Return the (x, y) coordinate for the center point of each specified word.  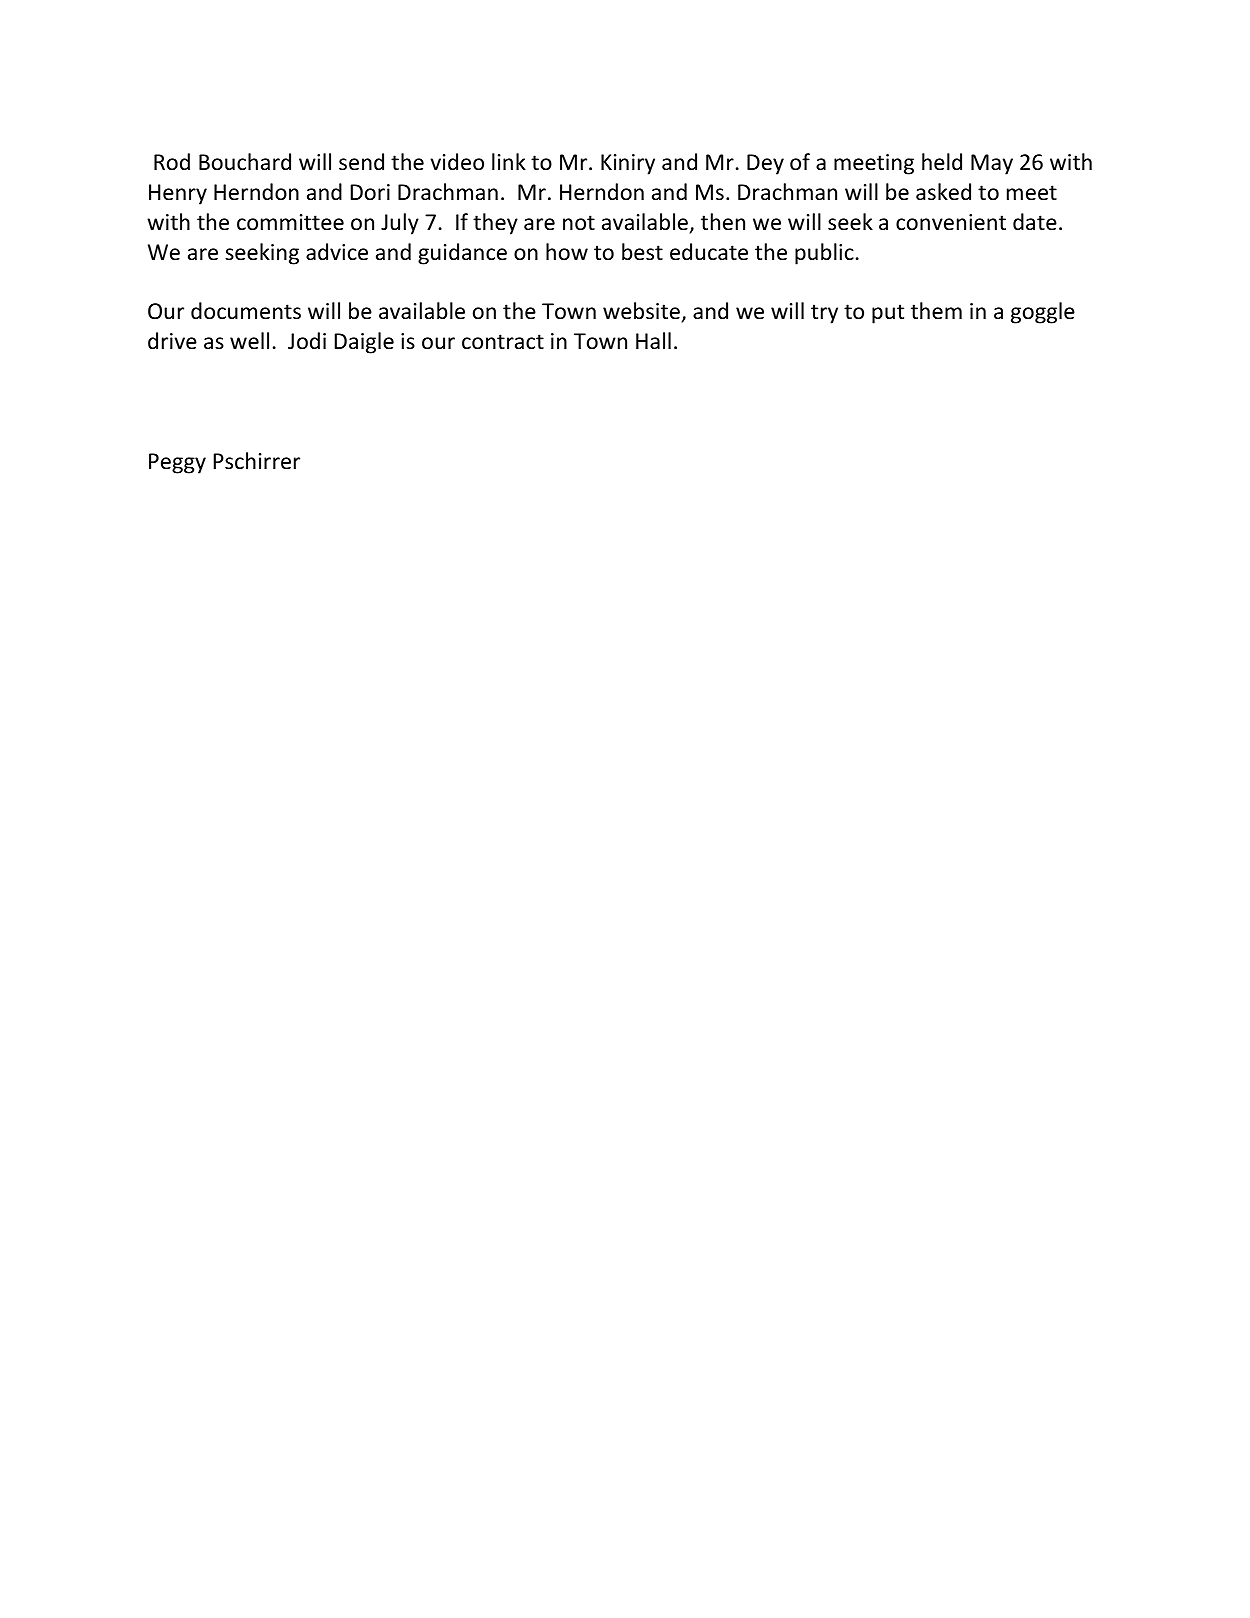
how (567, 252)
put (888, 314)
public (824, 254)
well (249, 341)
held (942, 162)
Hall (653, 341)
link (509, 161)
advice (337, 252)
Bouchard (245, 162)
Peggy (177, 463)
